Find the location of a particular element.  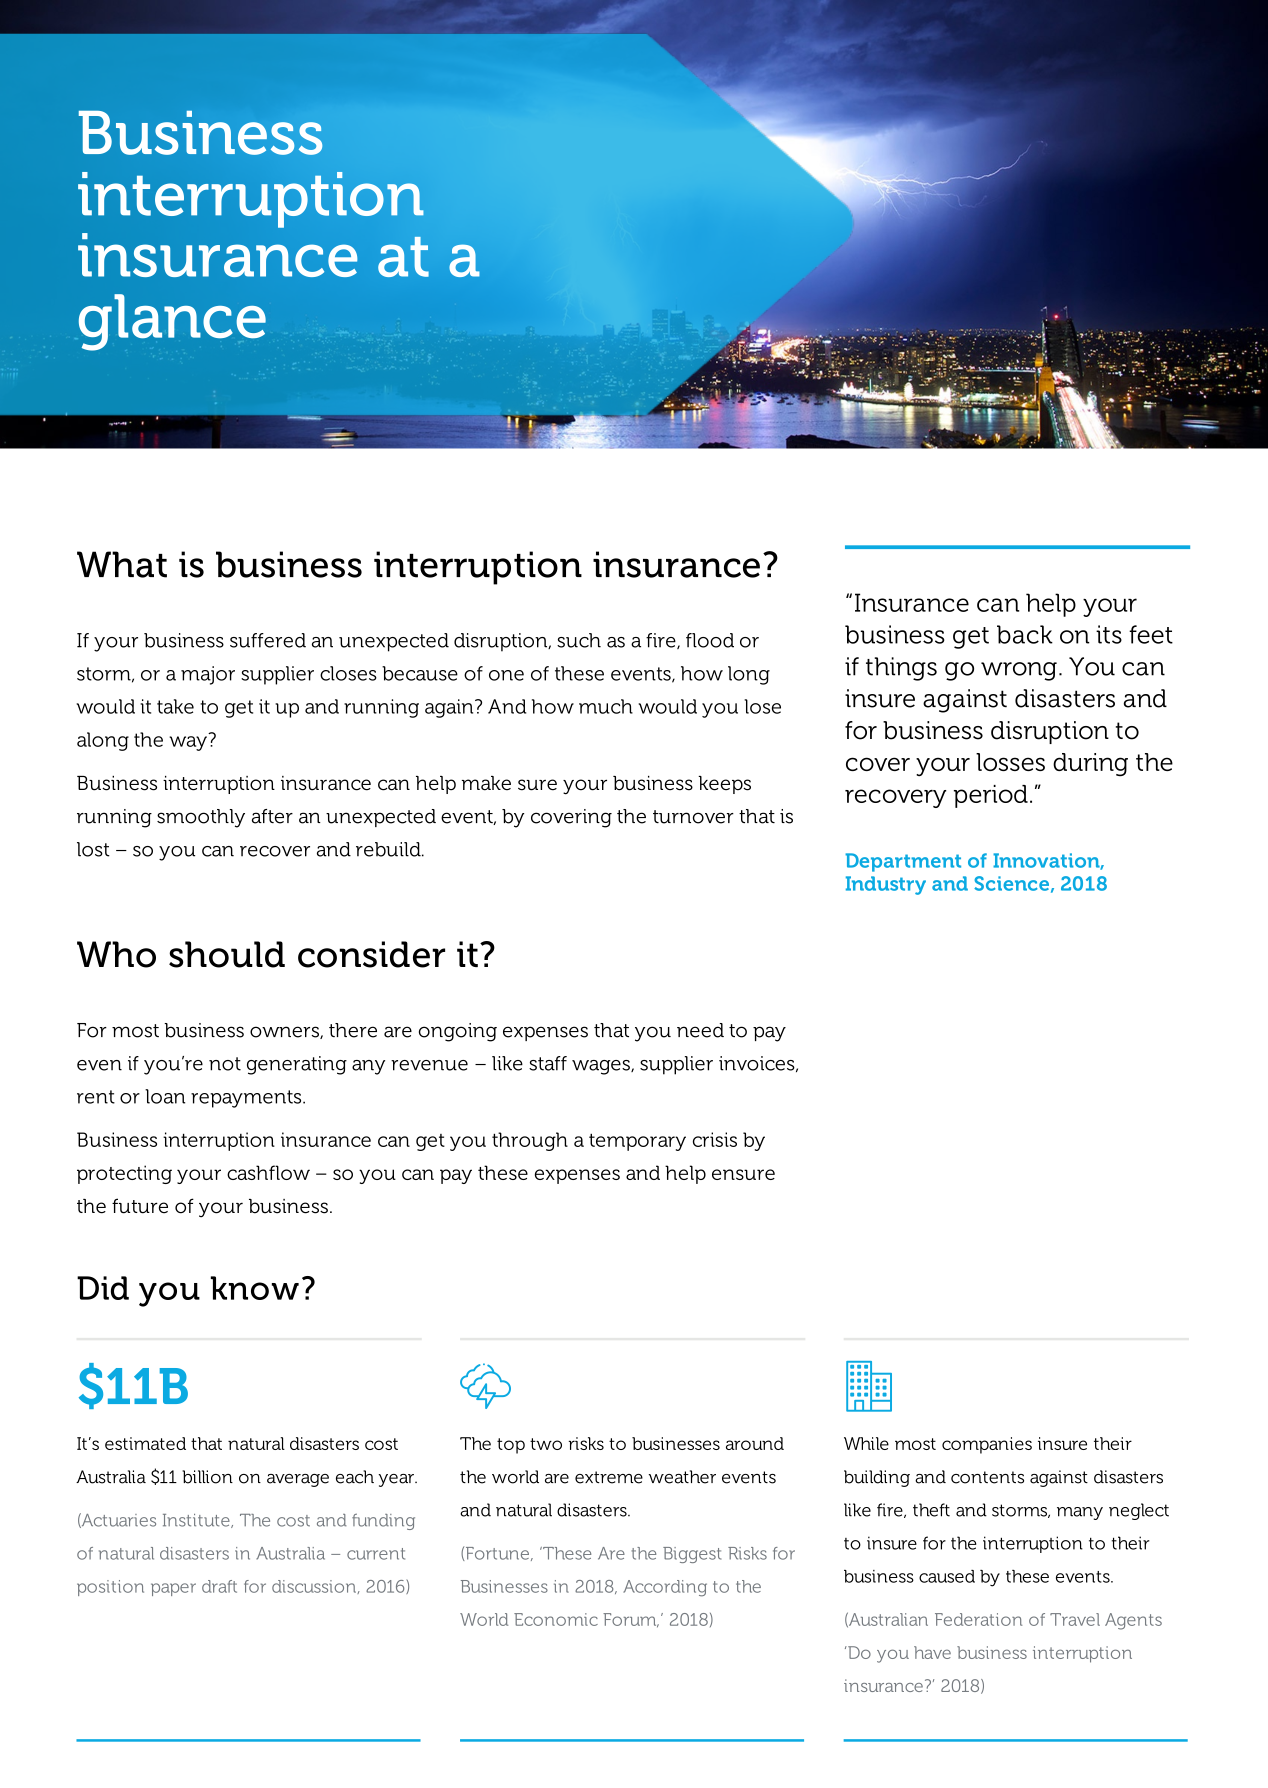

need is located at coordinates (700, 1030).
